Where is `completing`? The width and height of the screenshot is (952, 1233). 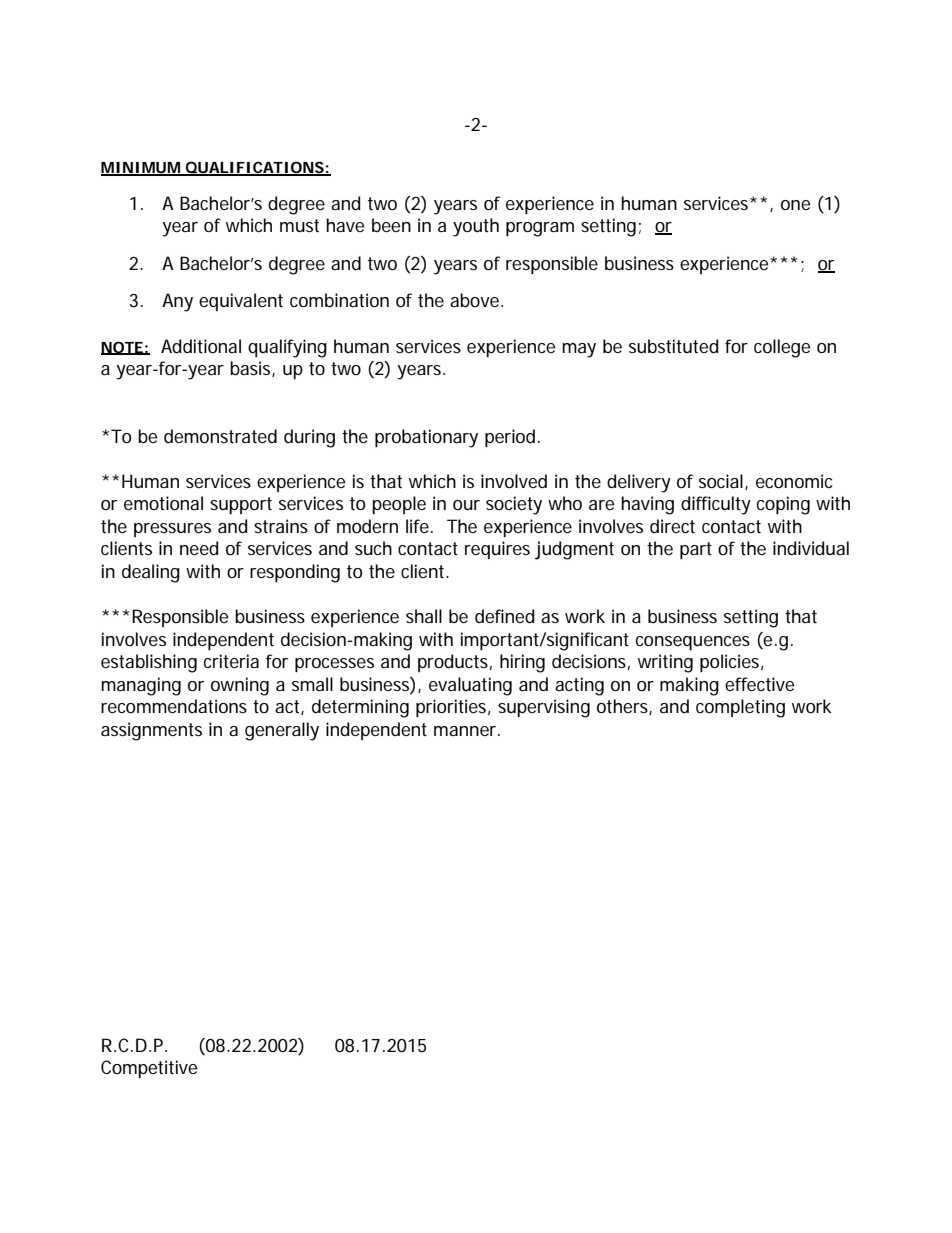
completing is located at coordinates (740, 708).
